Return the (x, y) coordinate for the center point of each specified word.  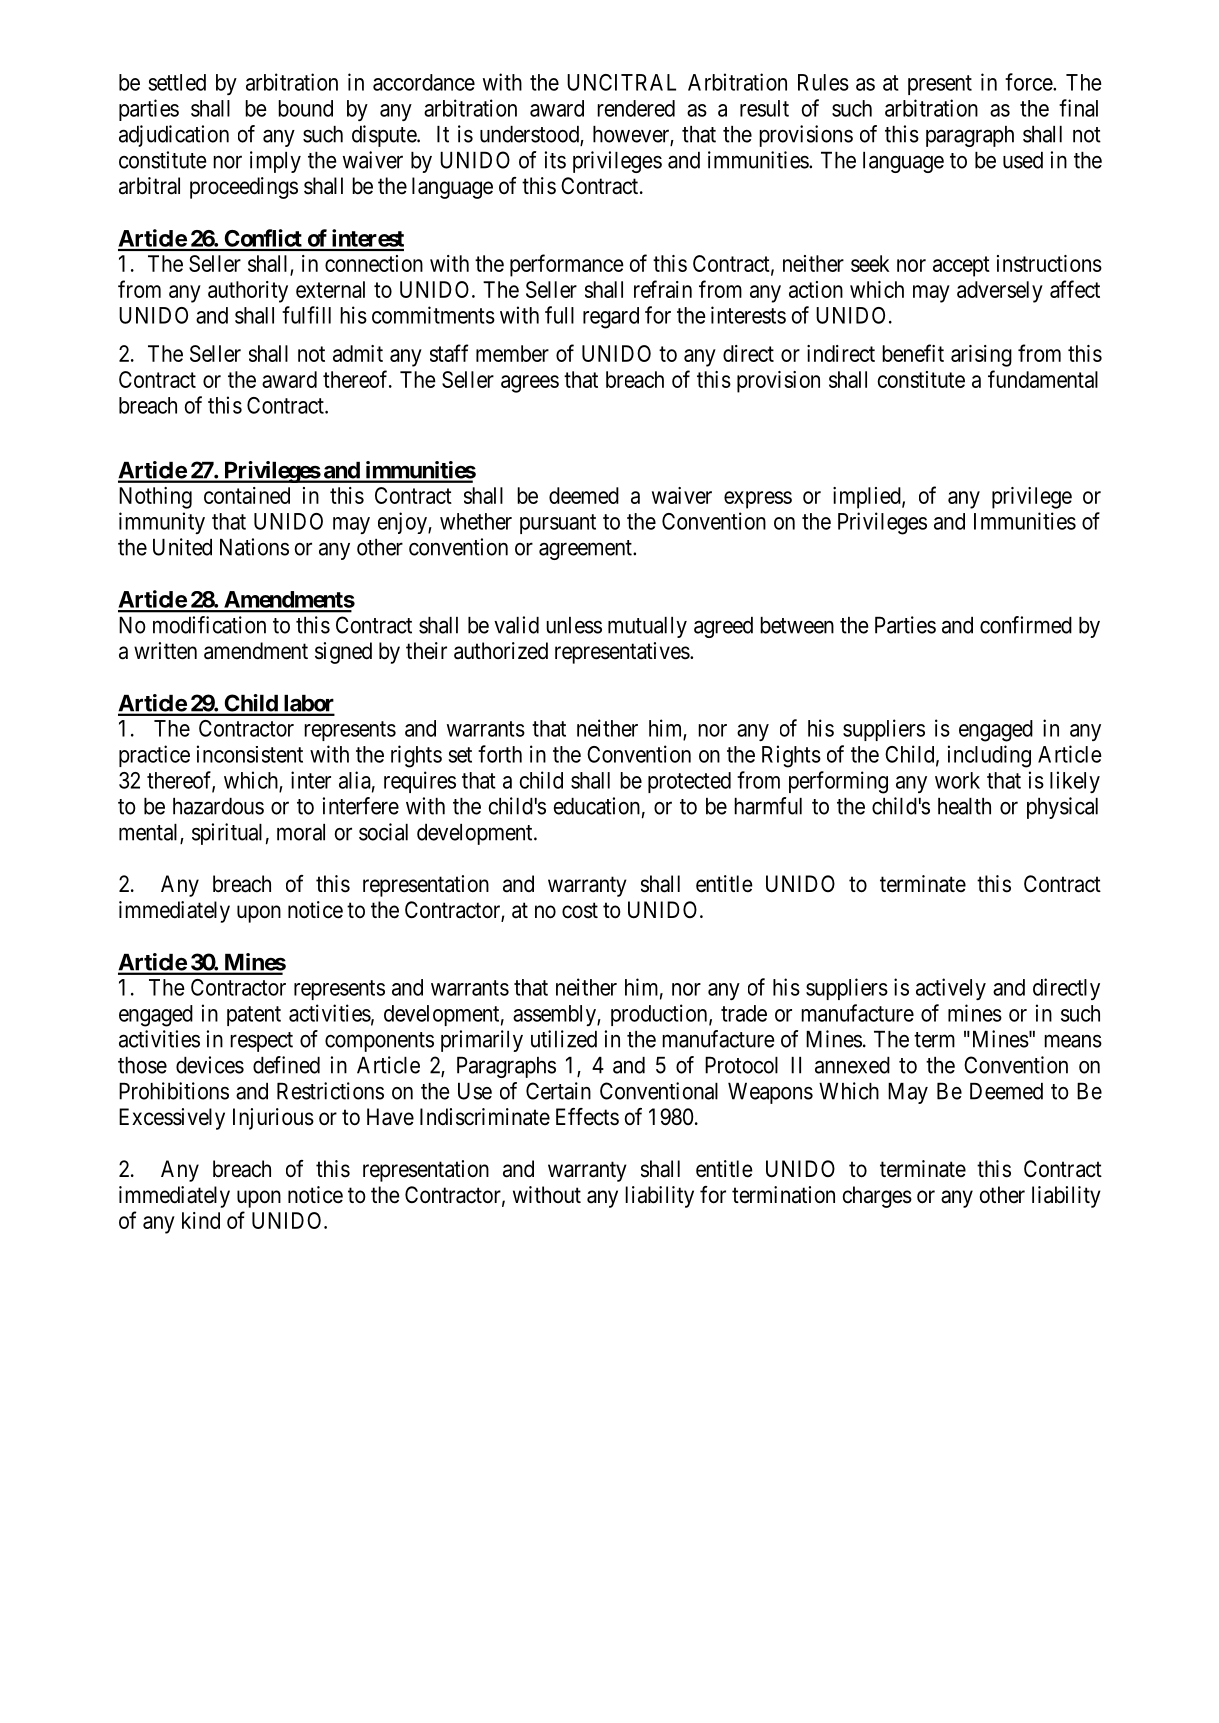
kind (201, 1220)
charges (877, 1197)
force (1029, 82)
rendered (636, 108)
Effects (587, 1117)
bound (305, 108)
